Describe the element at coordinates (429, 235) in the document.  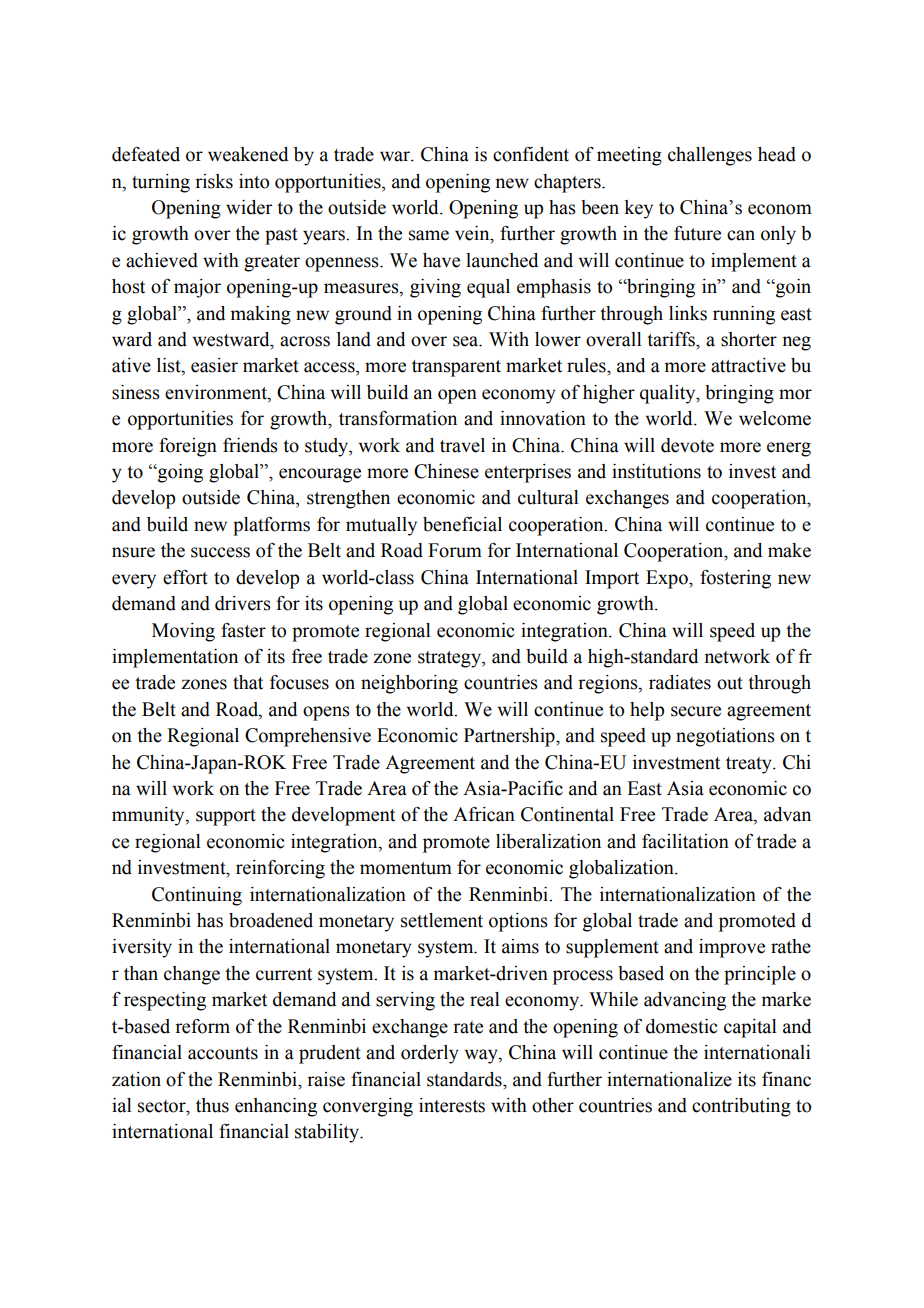
I see `same` at that location.
